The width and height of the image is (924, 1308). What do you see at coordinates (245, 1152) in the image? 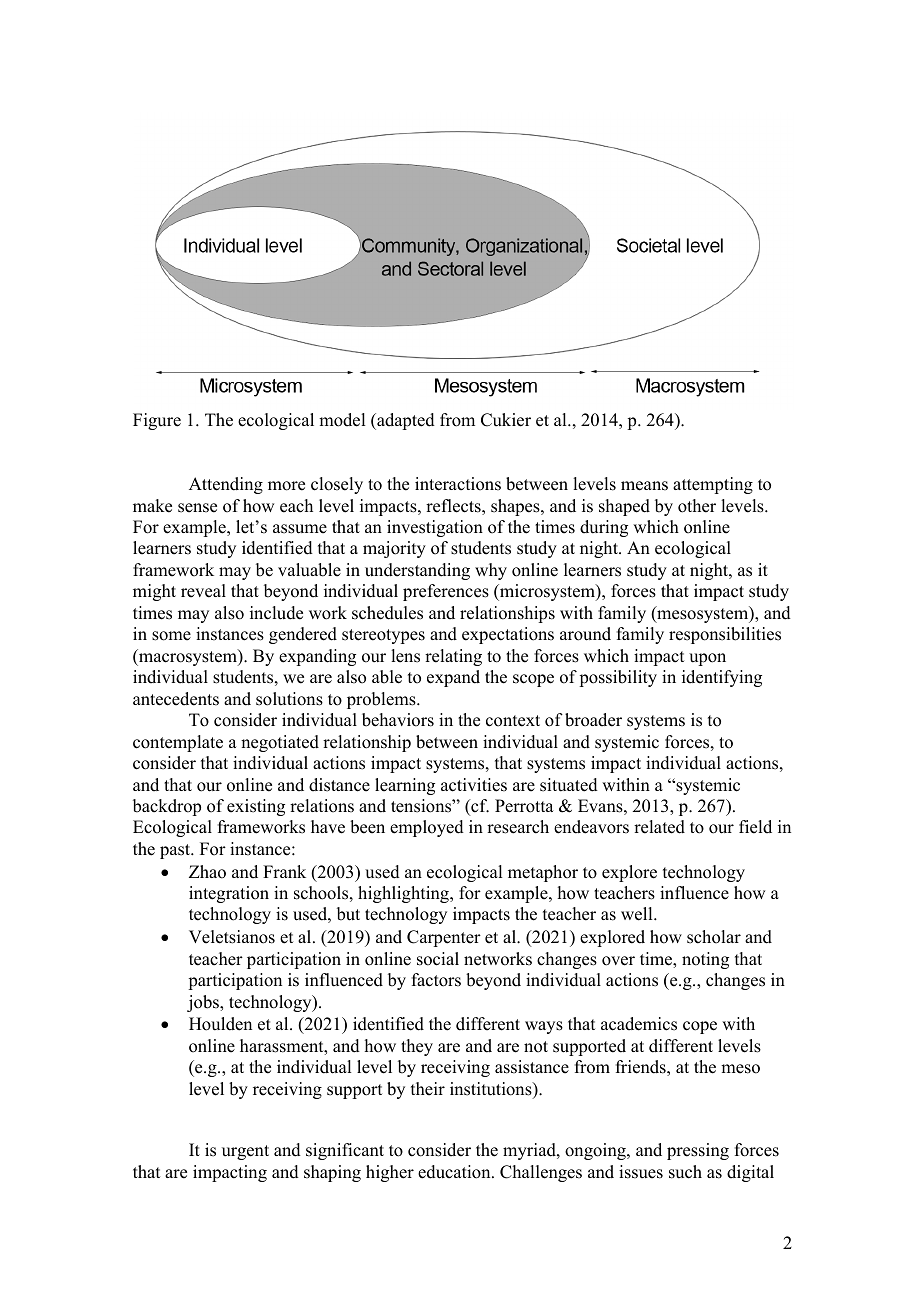
I see `urgent` at bounding box center [245, 1152].
